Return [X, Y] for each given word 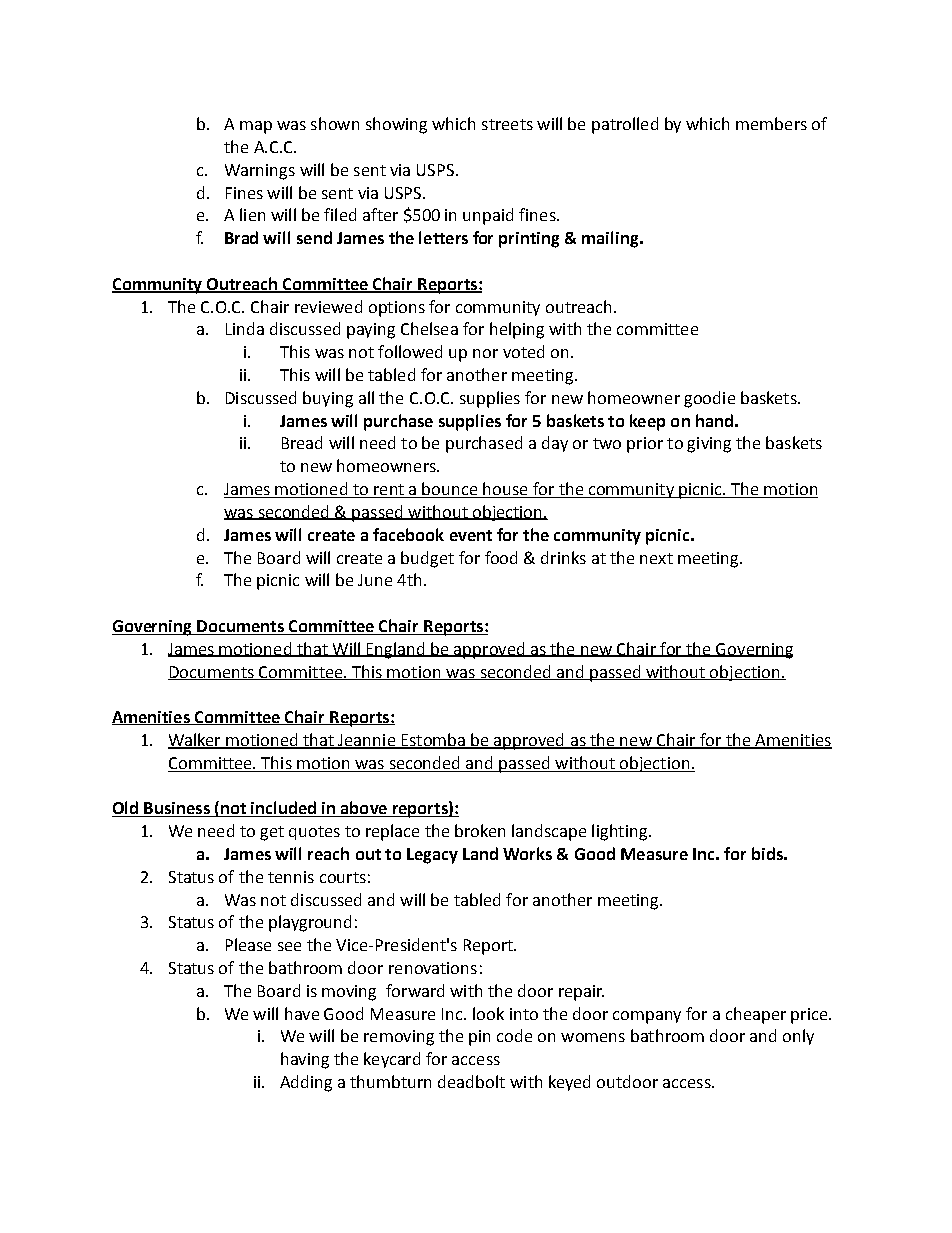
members [771, 123]
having [305, 1060]
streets [507, 124]
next [656, 558]
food [501, 557]
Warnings [260, 172]
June [375, 580]
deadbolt [471, 1081]
